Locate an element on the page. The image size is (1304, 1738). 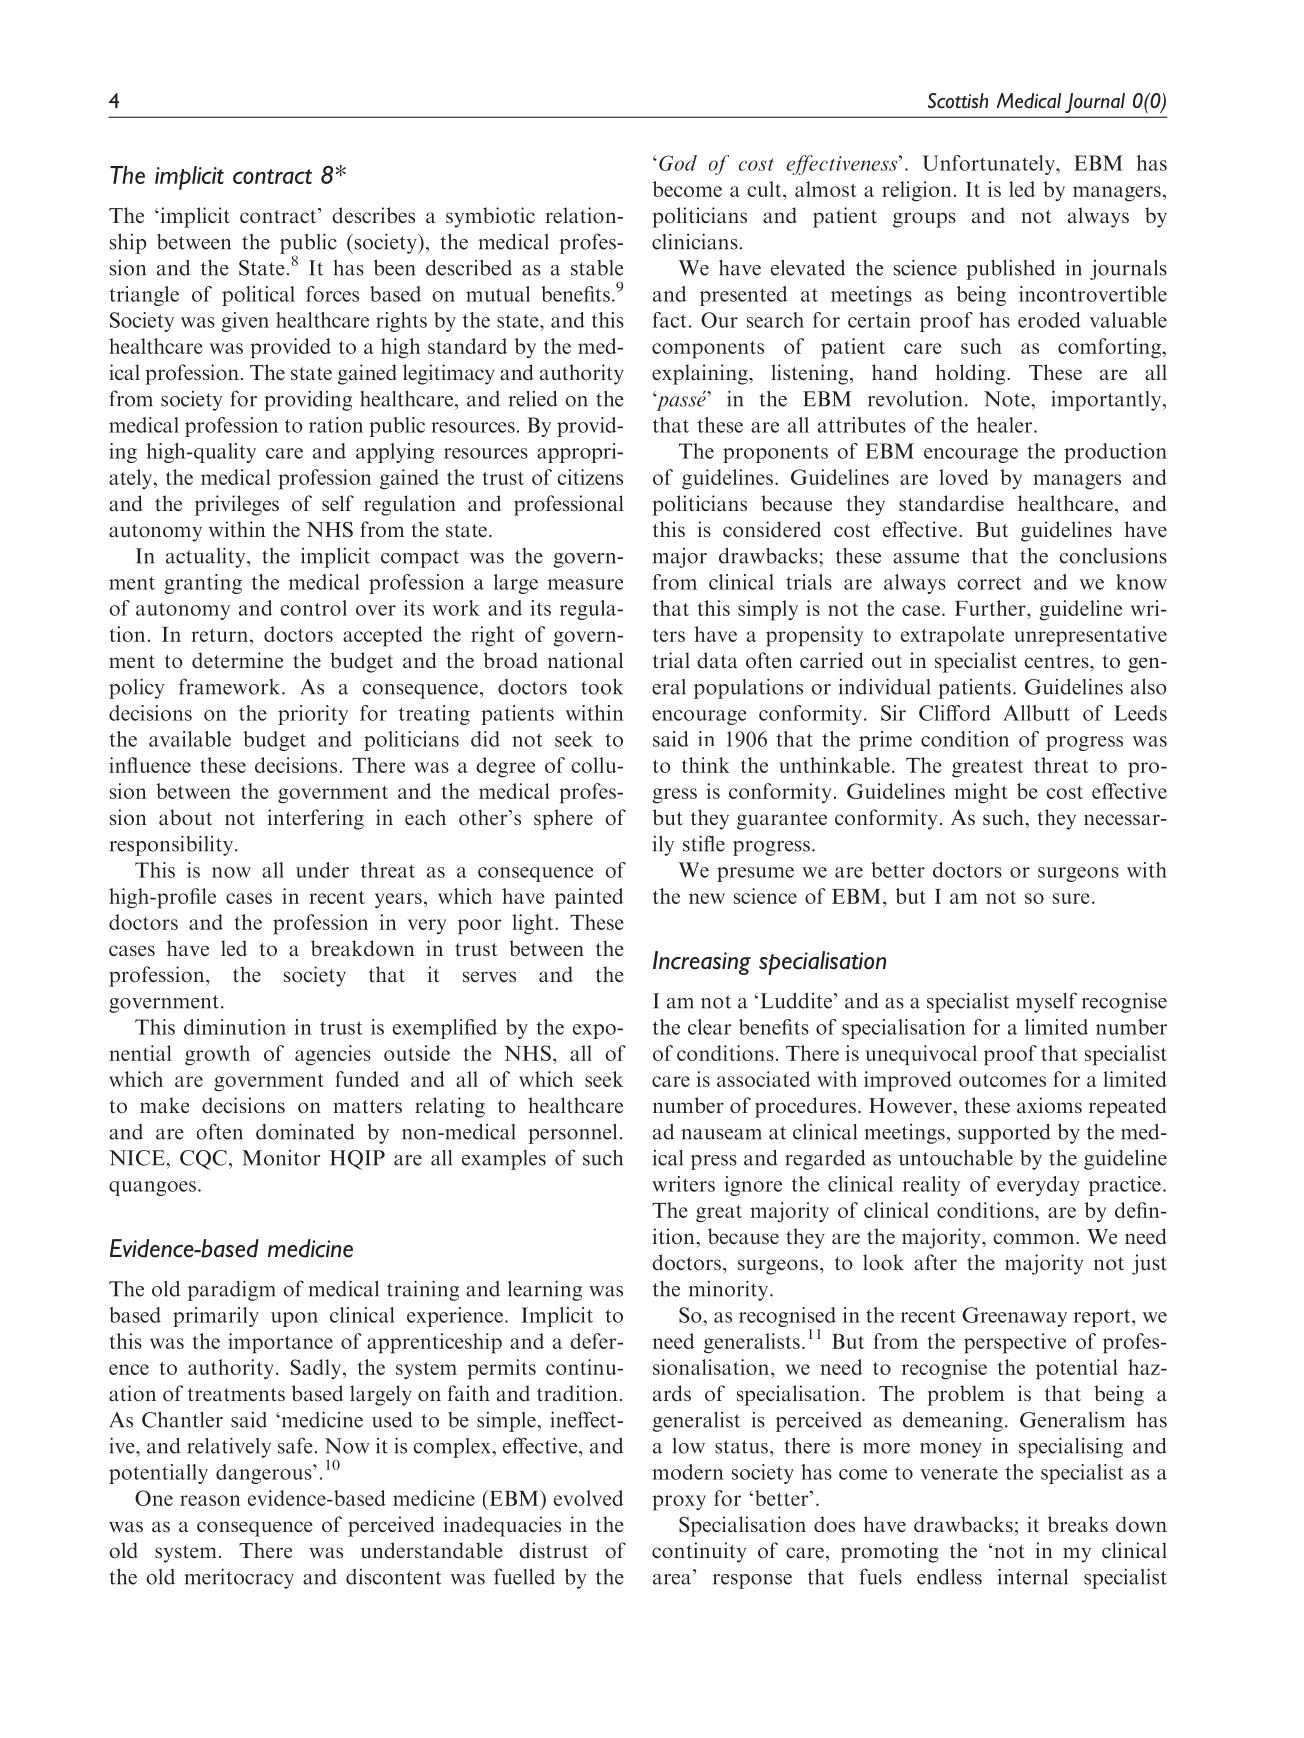
meritocracy is located at coordinates (239, 1578).
